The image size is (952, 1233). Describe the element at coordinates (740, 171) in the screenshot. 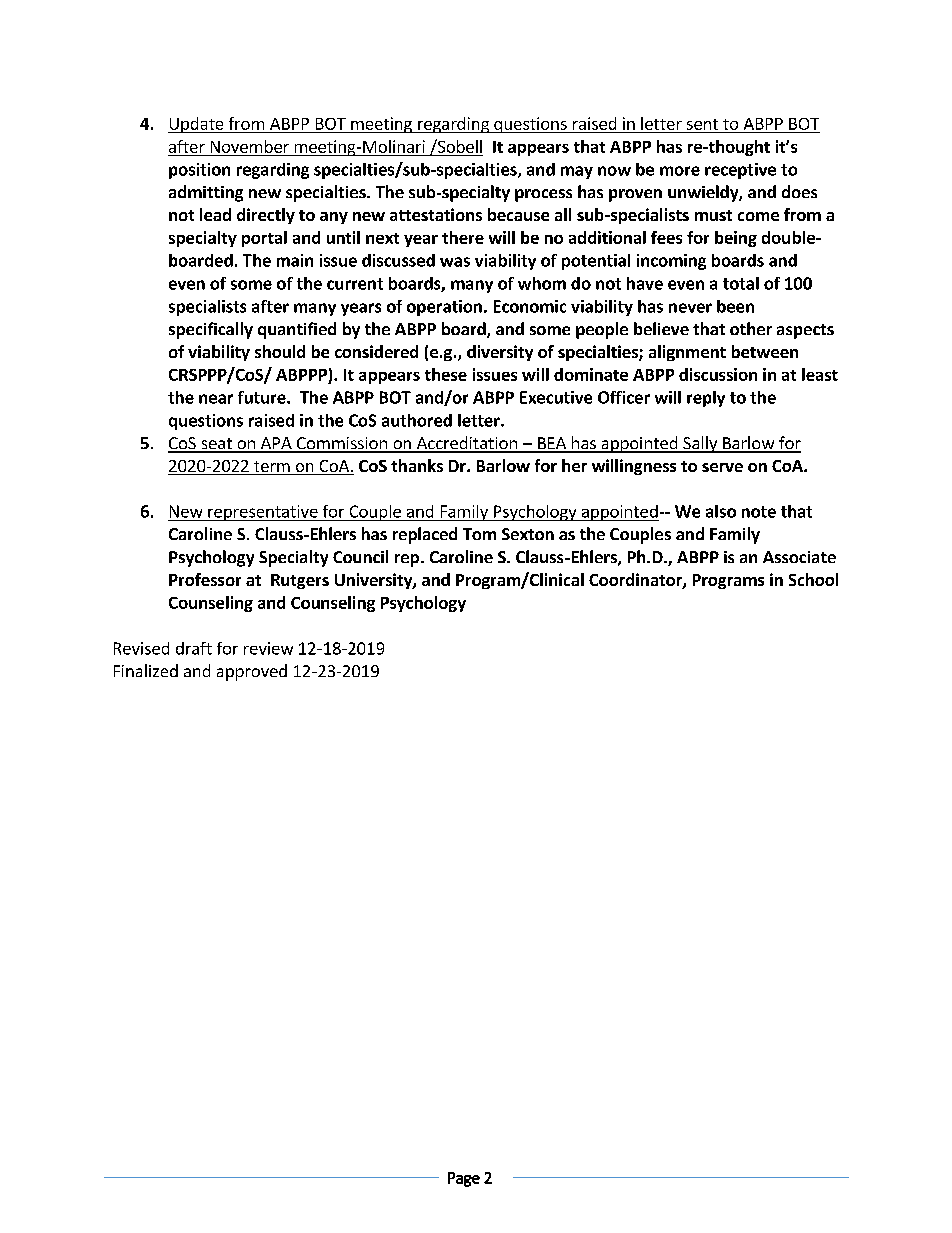

I see `receptive` at that location.
